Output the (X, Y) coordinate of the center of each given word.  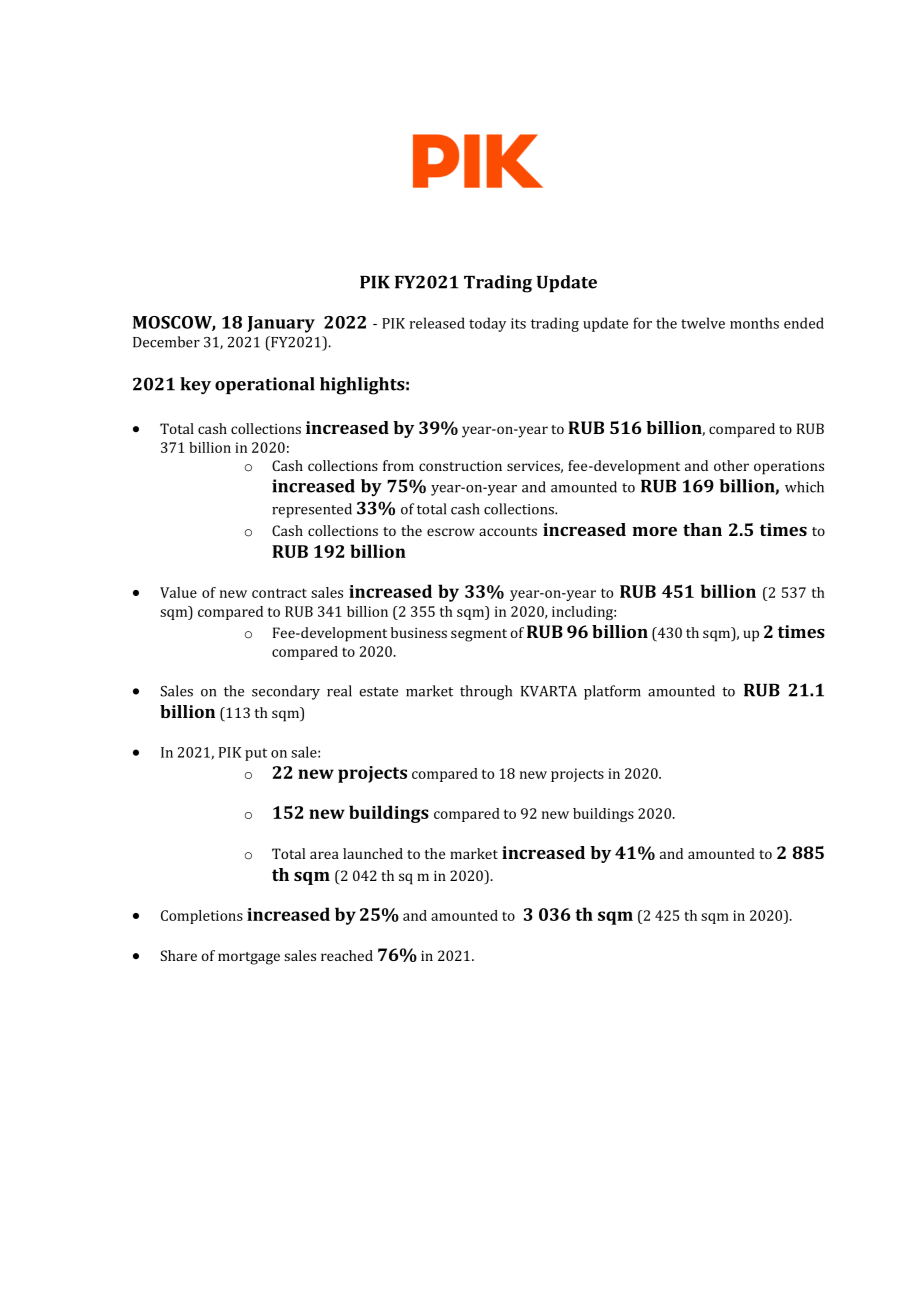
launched (373, 853)
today (487, 324)
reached (347, 955)
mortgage (249, 958)
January (281, 324)
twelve (703, 323)
